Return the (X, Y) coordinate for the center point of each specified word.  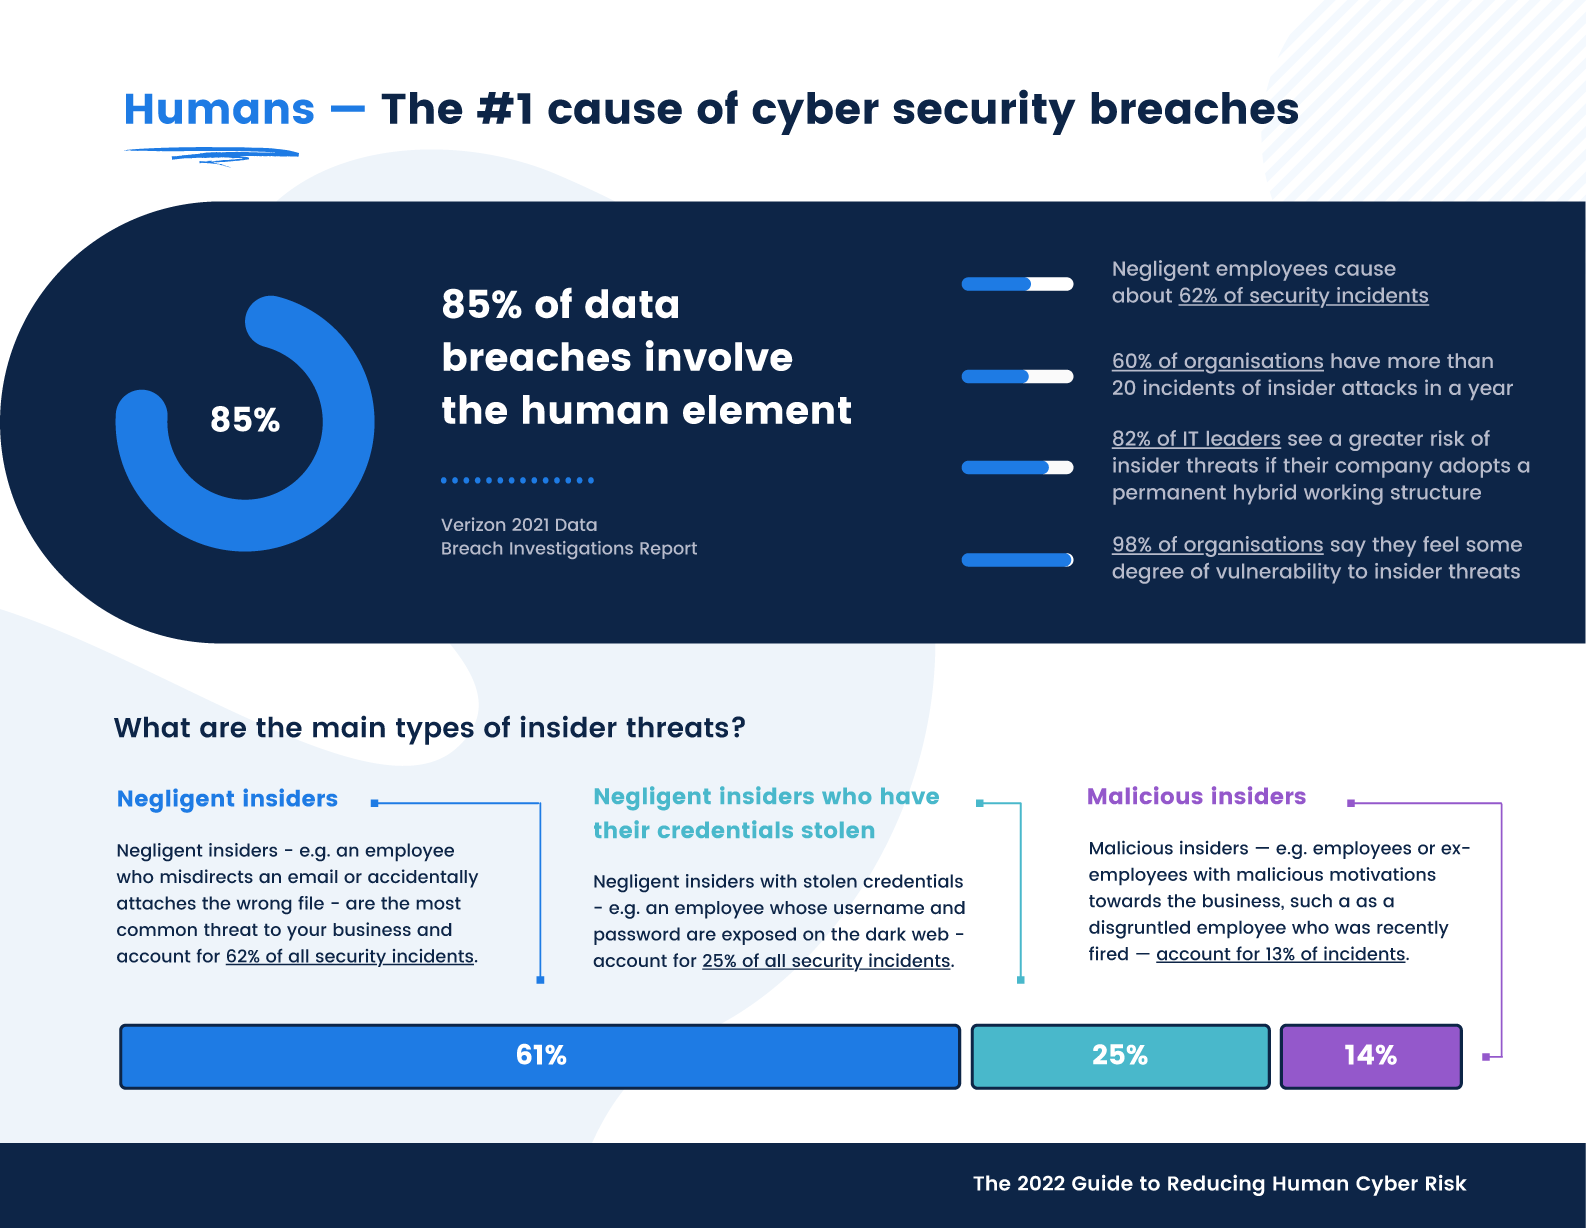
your (307, 933)
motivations (1383, 874)
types (435, 731)
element (767, 409)
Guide (1102, 1182)
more (1414, 362)
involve (719, 355)
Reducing (1216, 1185)
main (349, 726)
